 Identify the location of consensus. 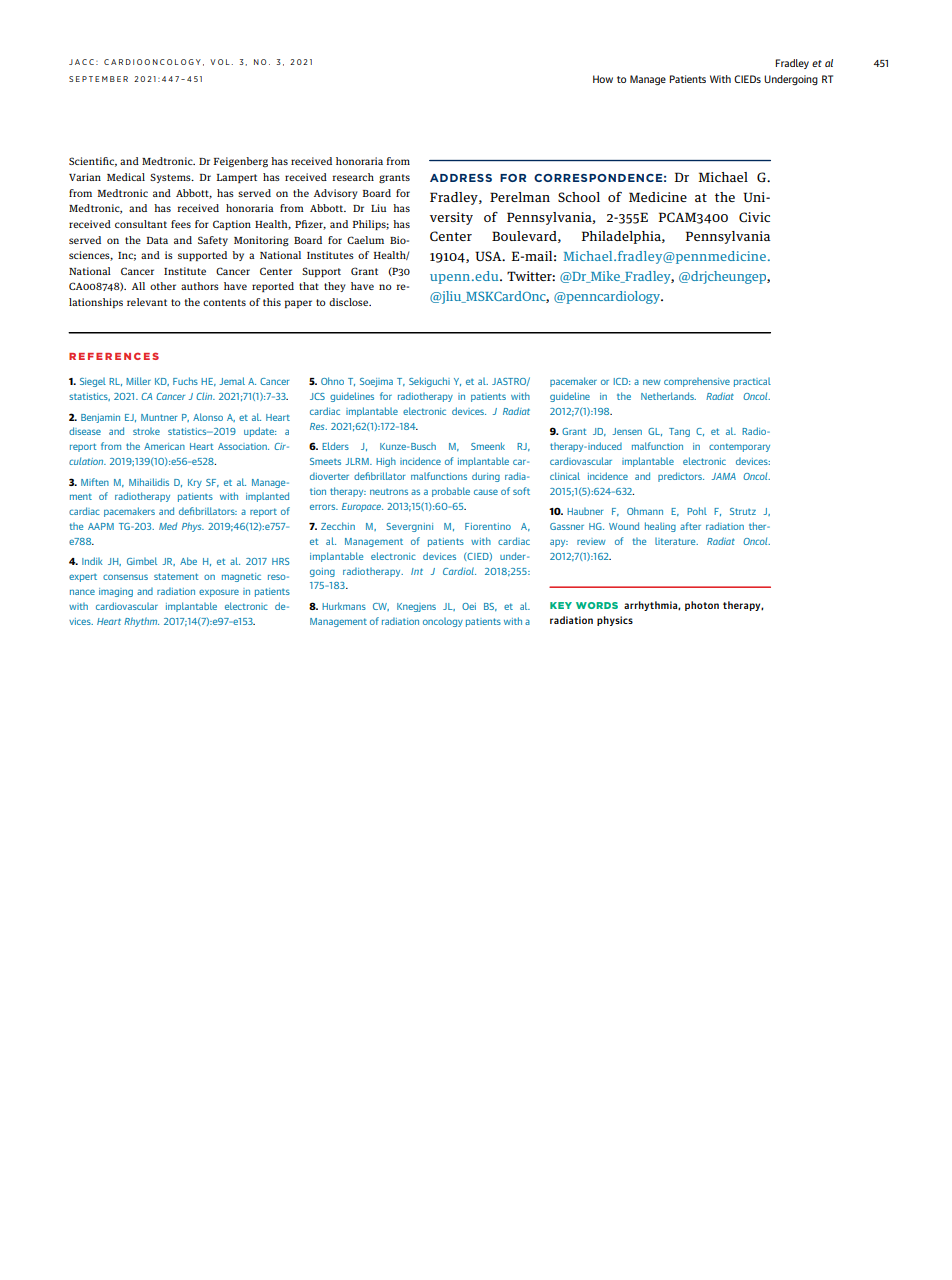
(125, 577).
